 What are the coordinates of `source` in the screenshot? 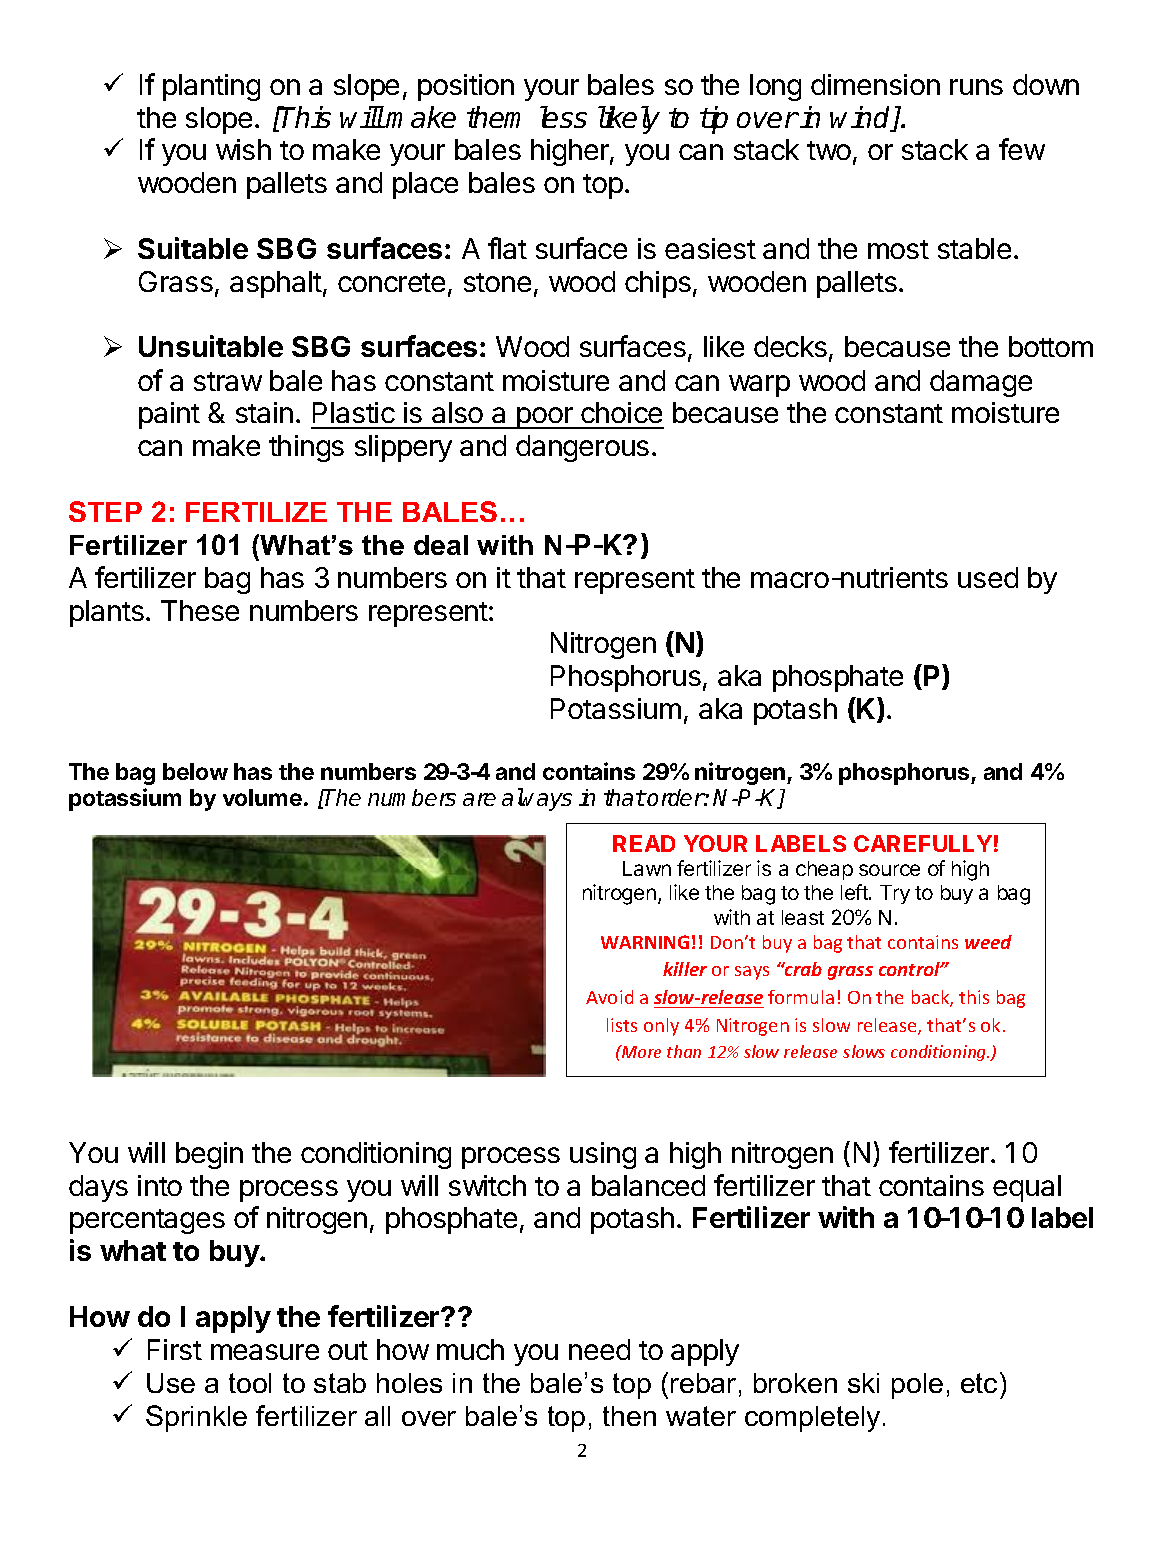 It's located at (889, 870).
